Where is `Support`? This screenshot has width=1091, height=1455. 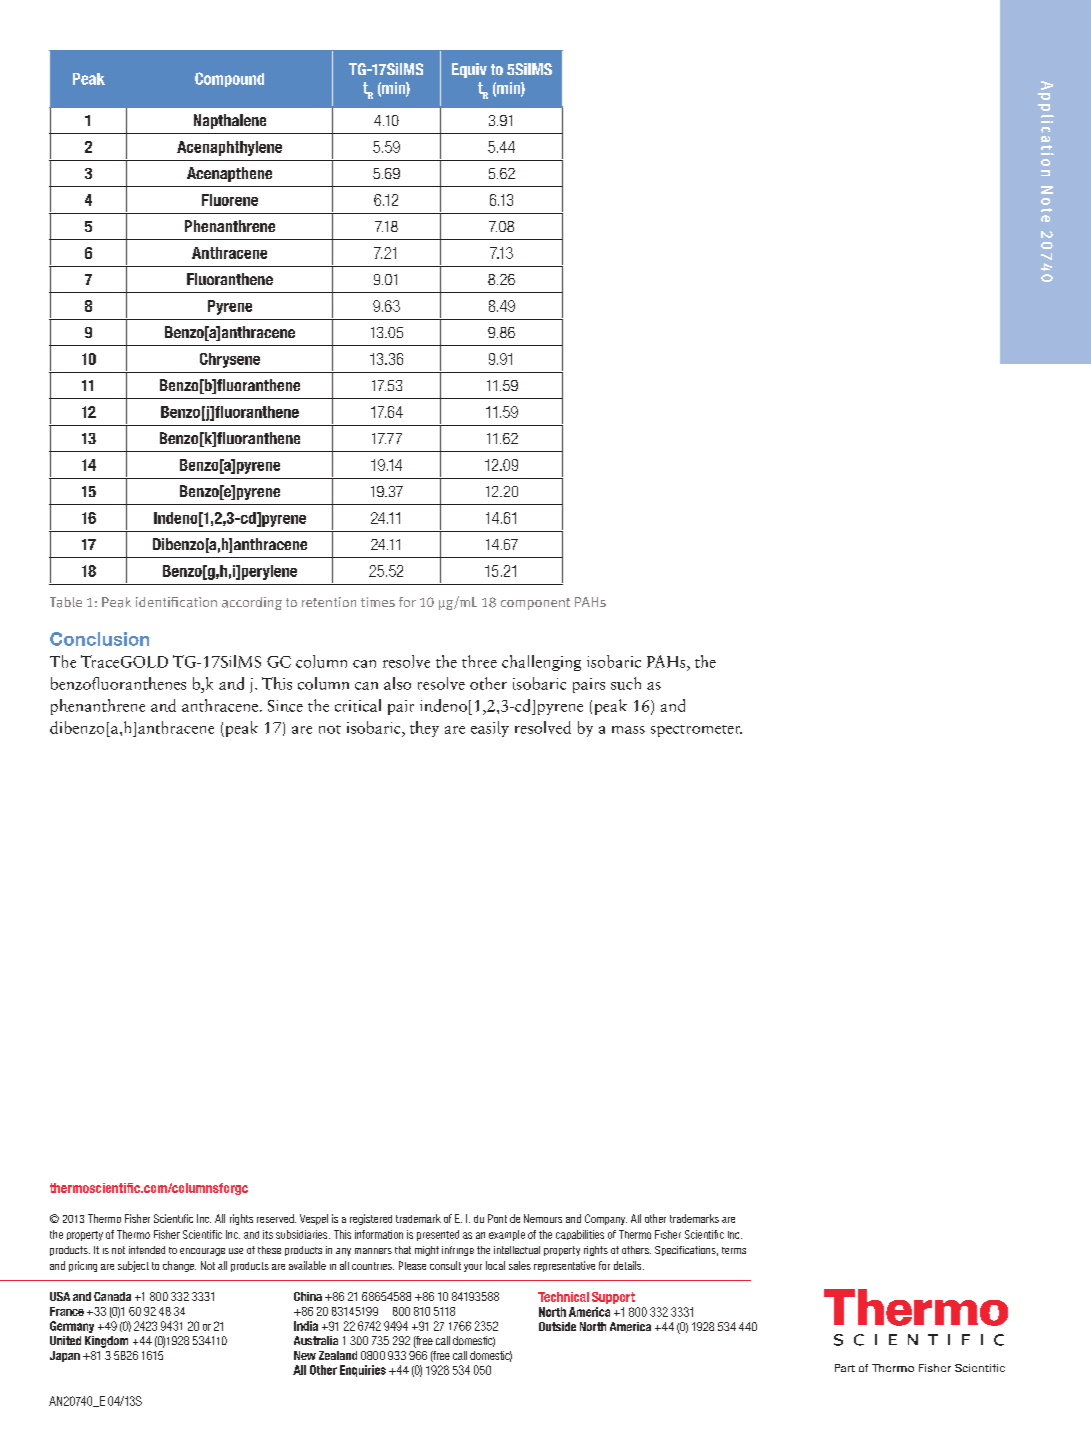 Support is located at coordinates (613, 1298).
